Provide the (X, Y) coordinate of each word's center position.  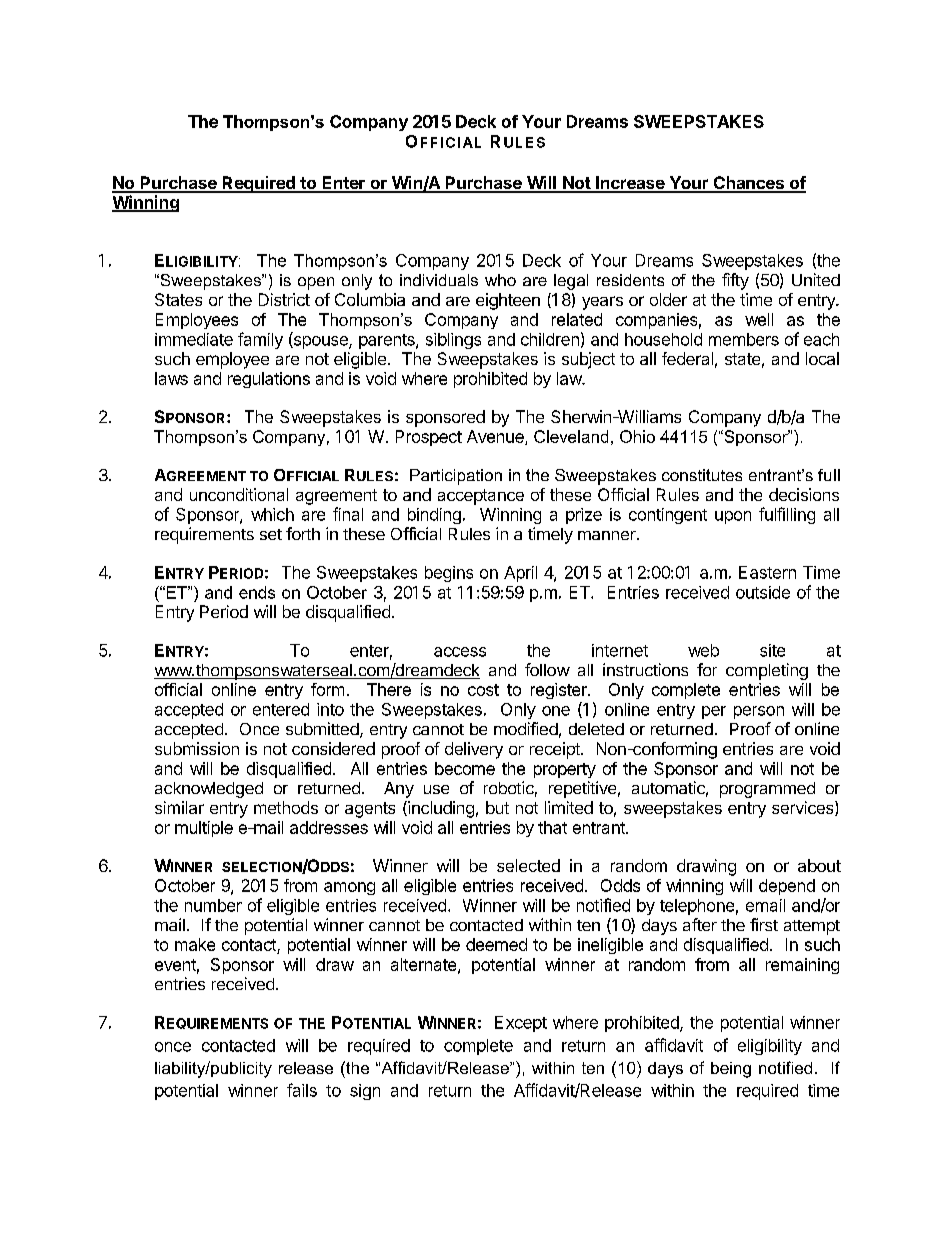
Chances (748, 184)
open (316, 283)
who (500, 280)
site (772, 650)
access (460, 652)
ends (257, 592)
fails (302, 1090)
